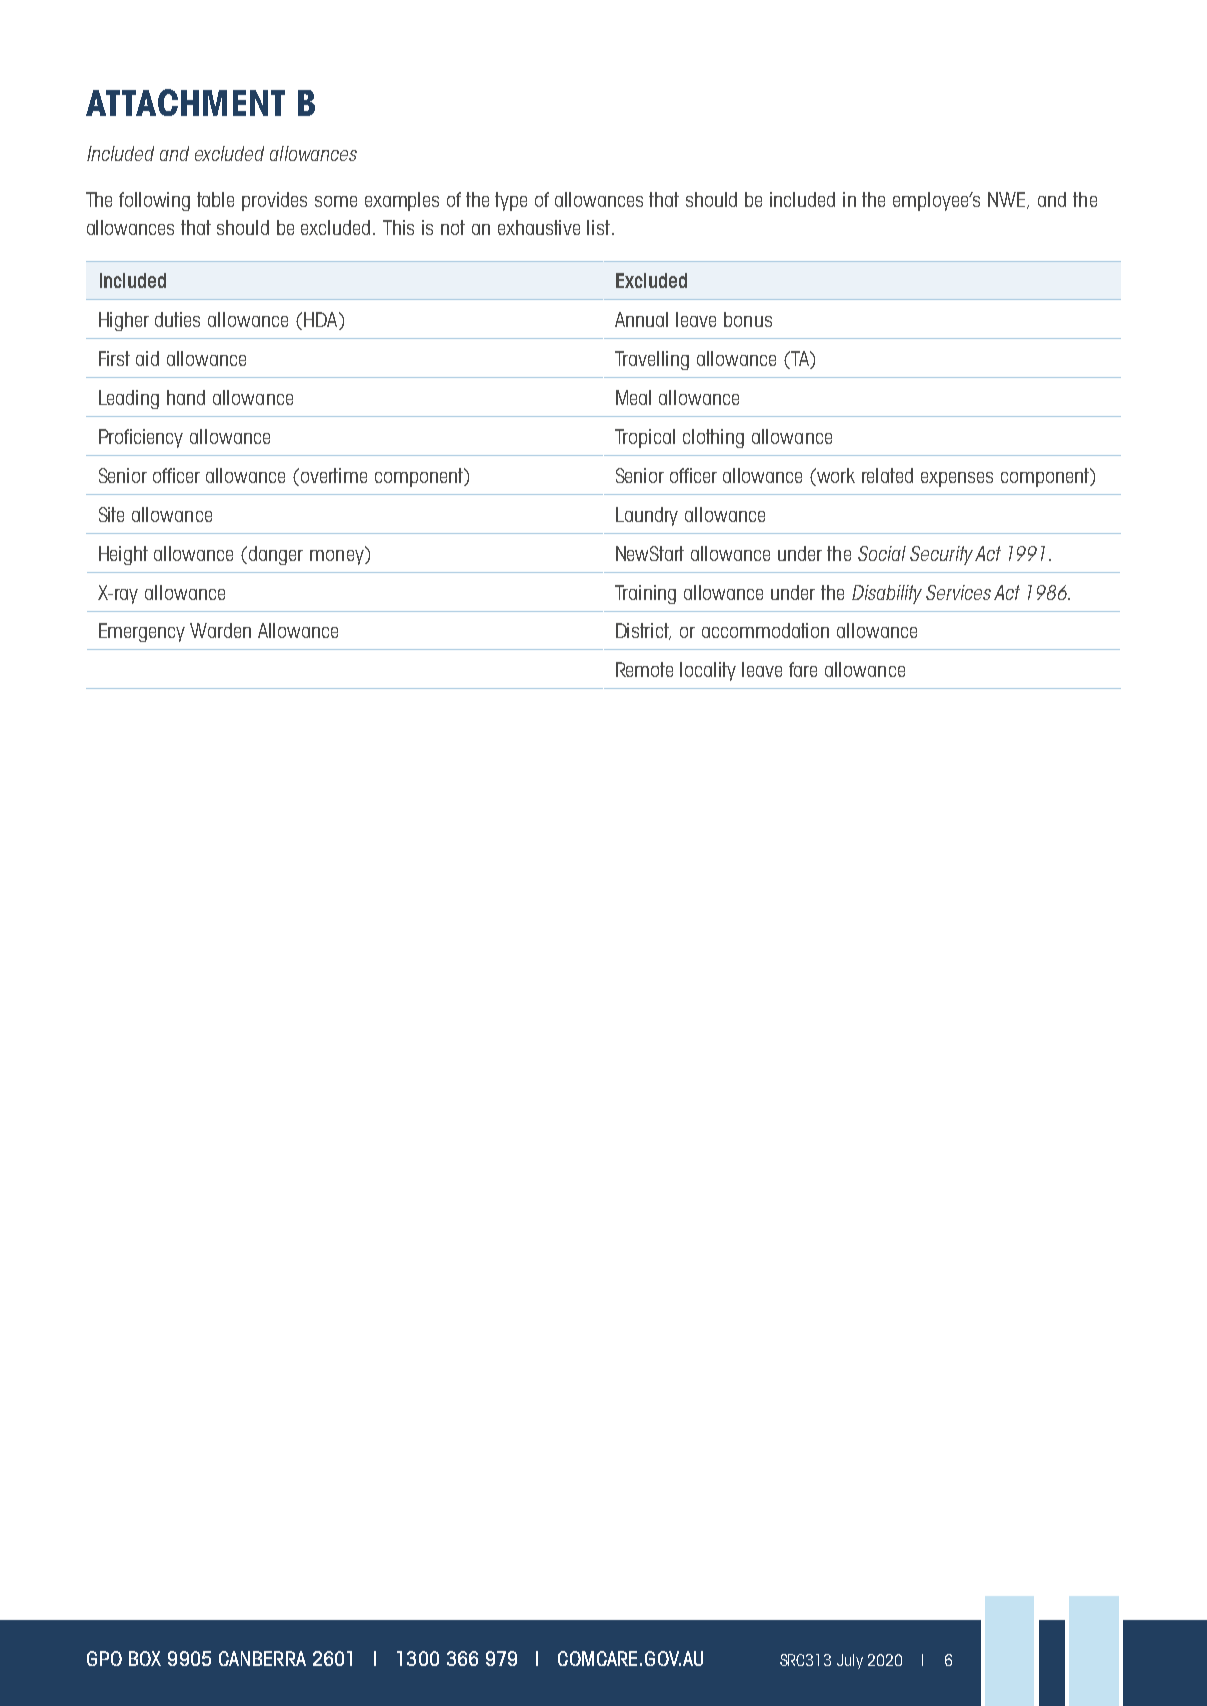  Describe the element at coordinates (511, 201) in the screenshot. I see `type` at that location.
